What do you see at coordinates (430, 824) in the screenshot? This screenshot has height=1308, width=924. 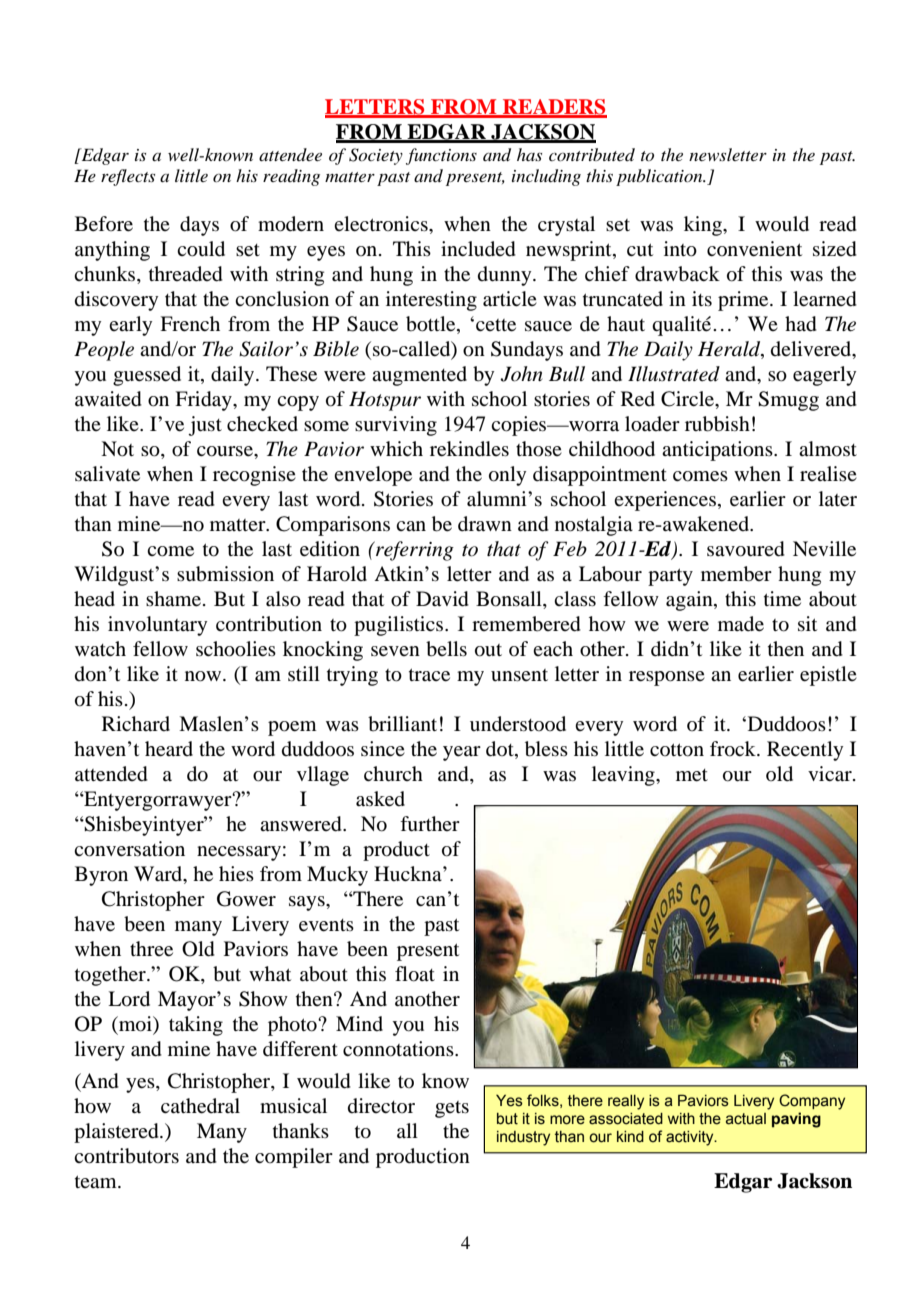 I see `further` at bounding box center [430, 824].
